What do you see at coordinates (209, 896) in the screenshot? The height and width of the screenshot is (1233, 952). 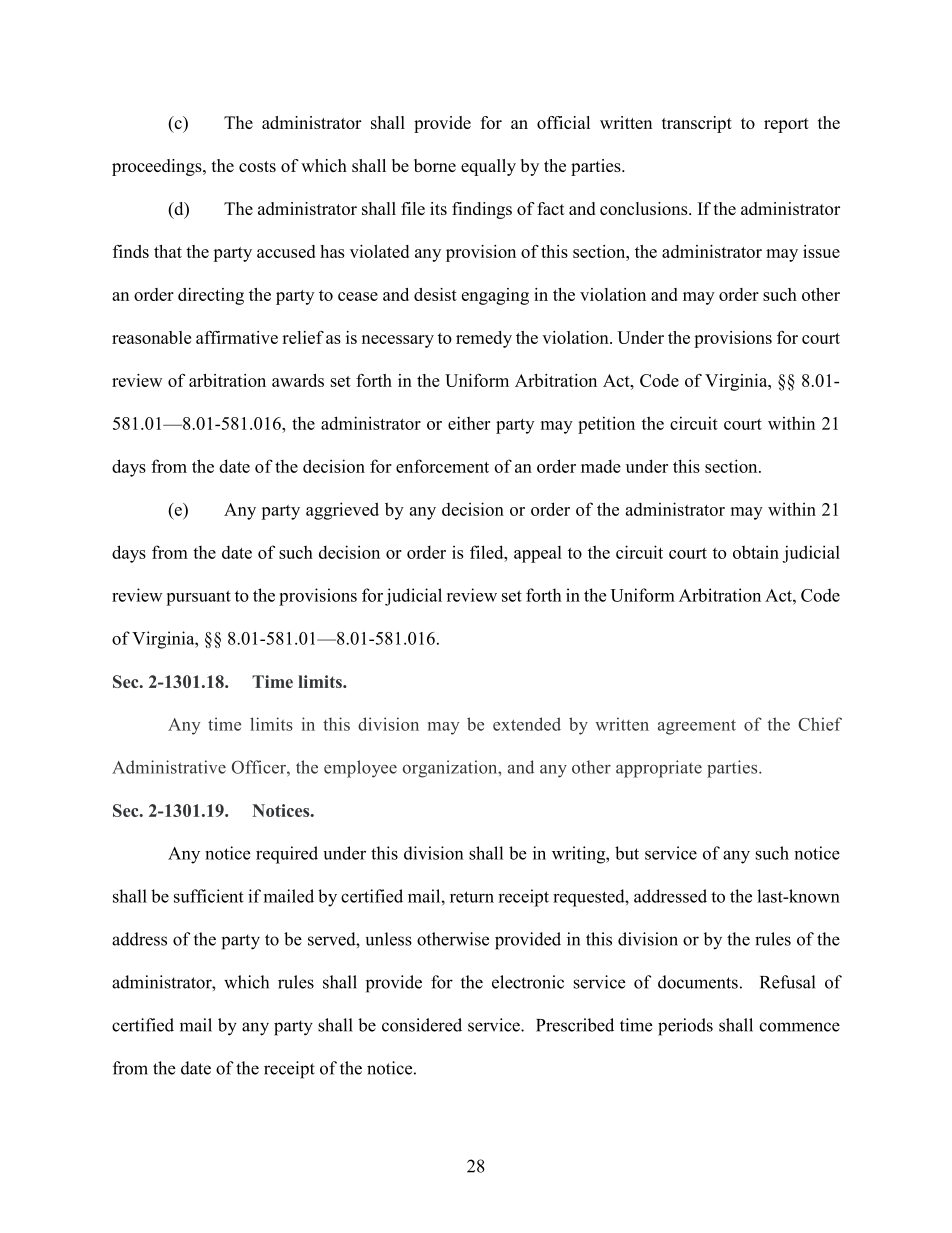 I see `sufficient` at bounding box center [209, 896].
